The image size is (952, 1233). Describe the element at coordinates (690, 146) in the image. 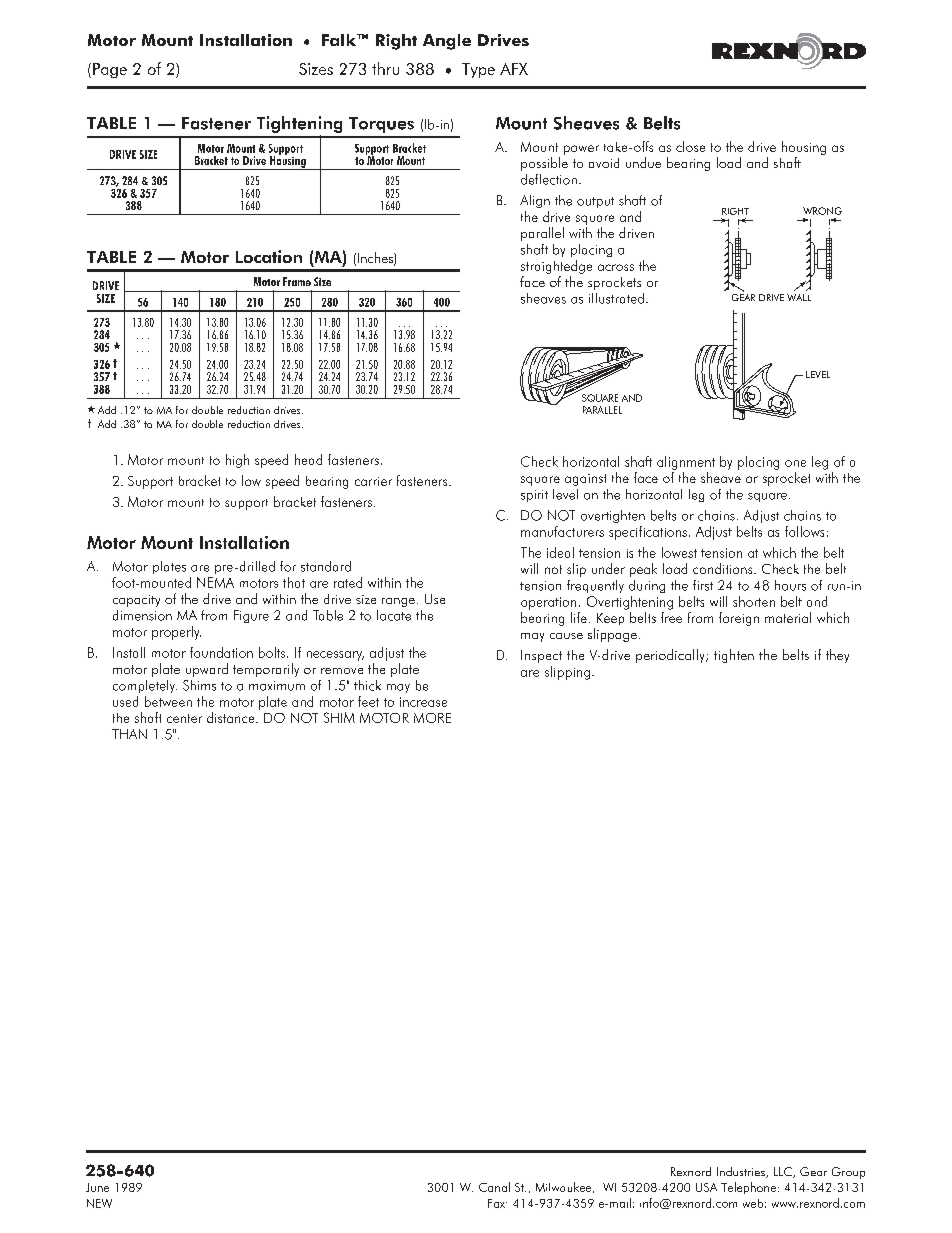

I see `close` at that location.
